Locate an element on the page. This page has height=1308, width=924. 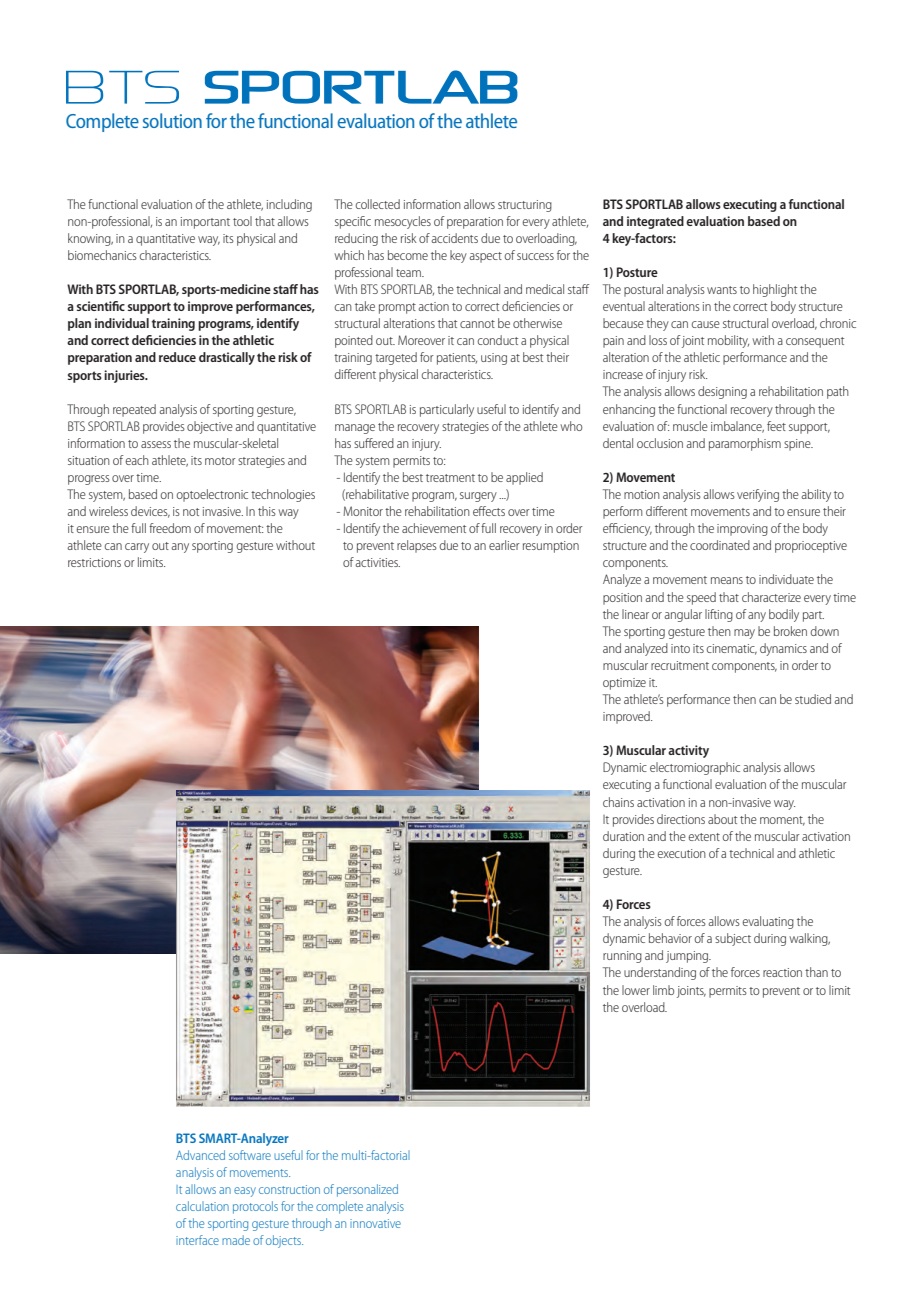
optimize is located at coordinates (624, 684).
